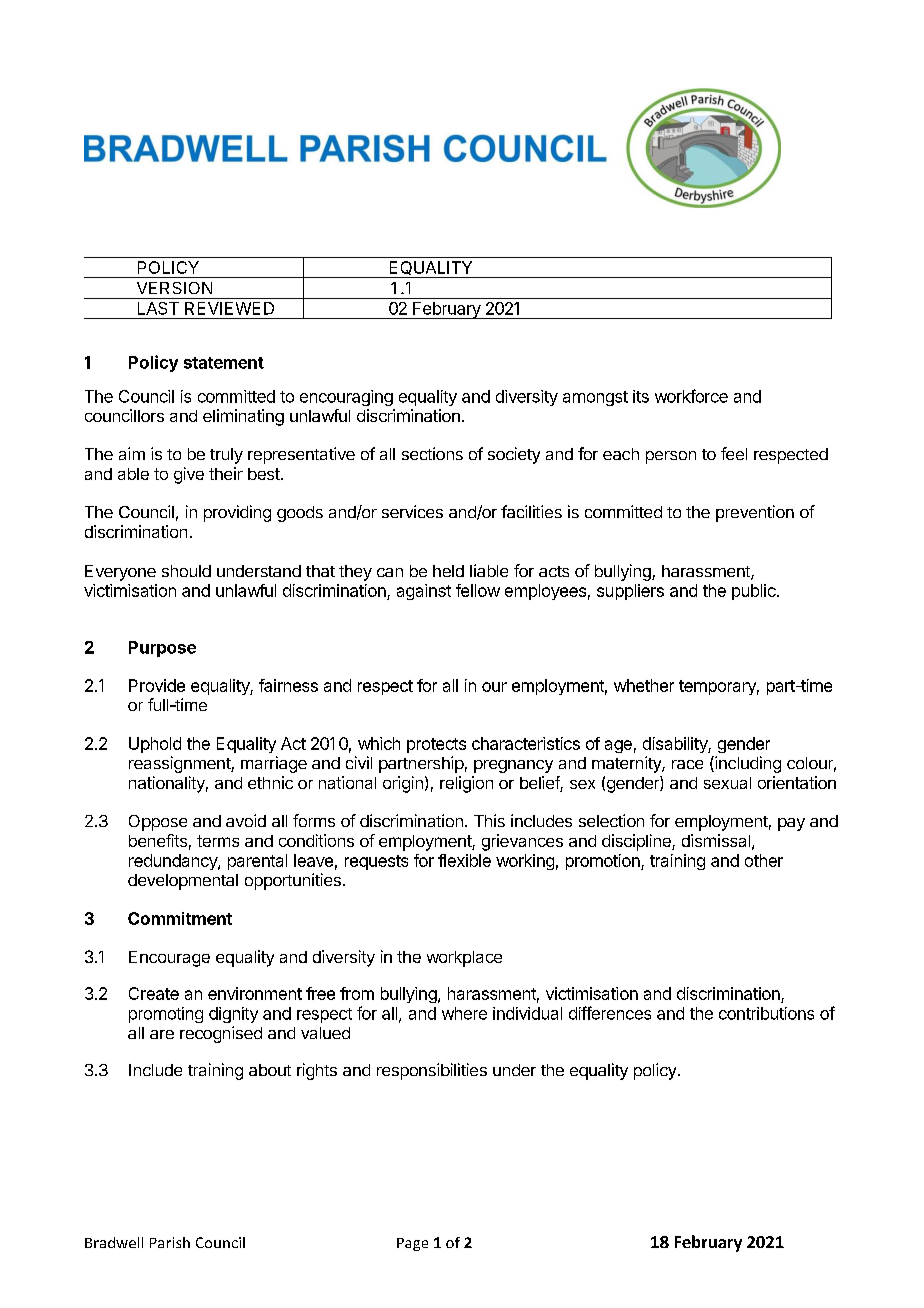  I want to click on workforce, so click(691, 396).
